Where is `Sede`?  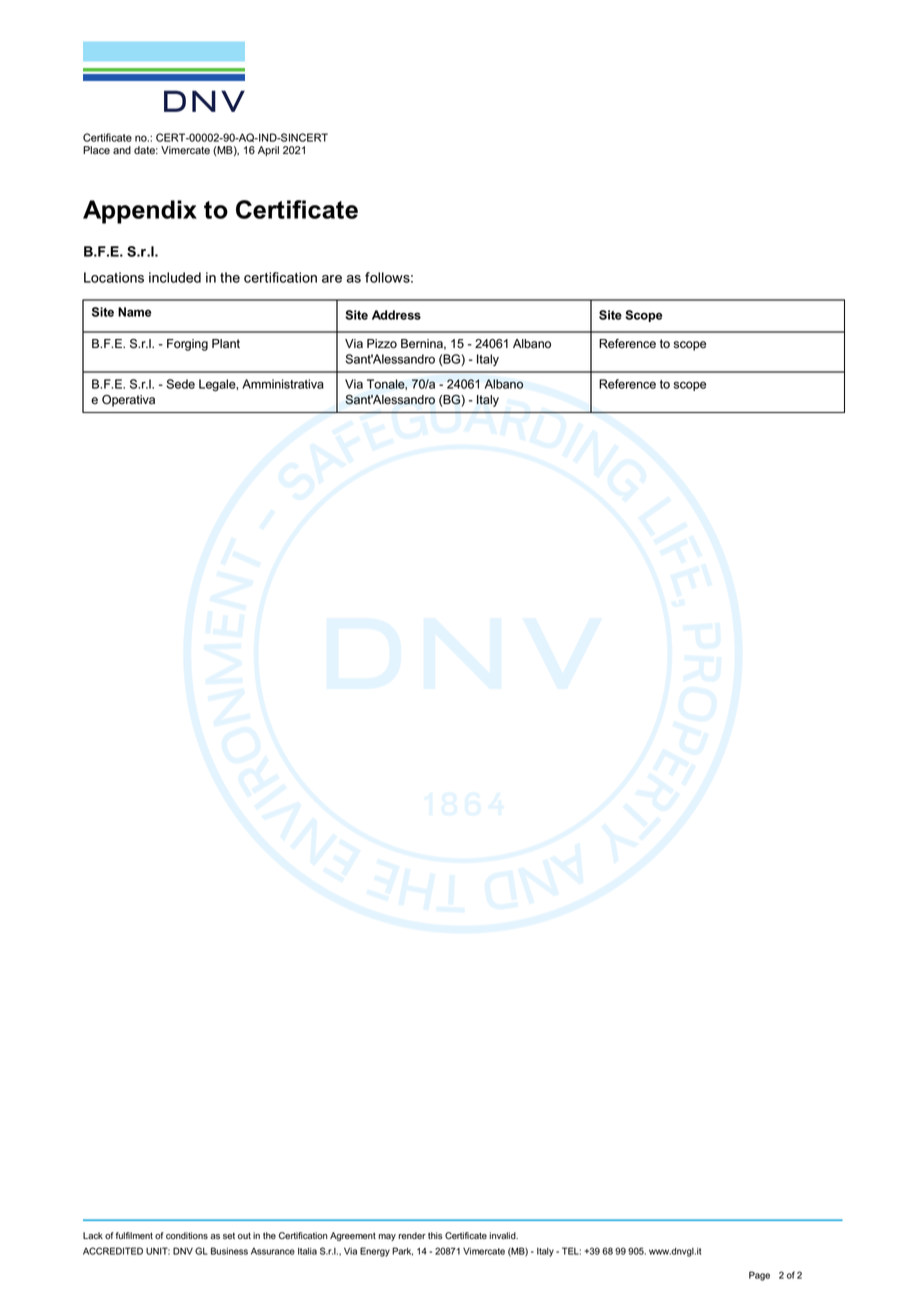
Sede is located at coordinates (180, 384).
